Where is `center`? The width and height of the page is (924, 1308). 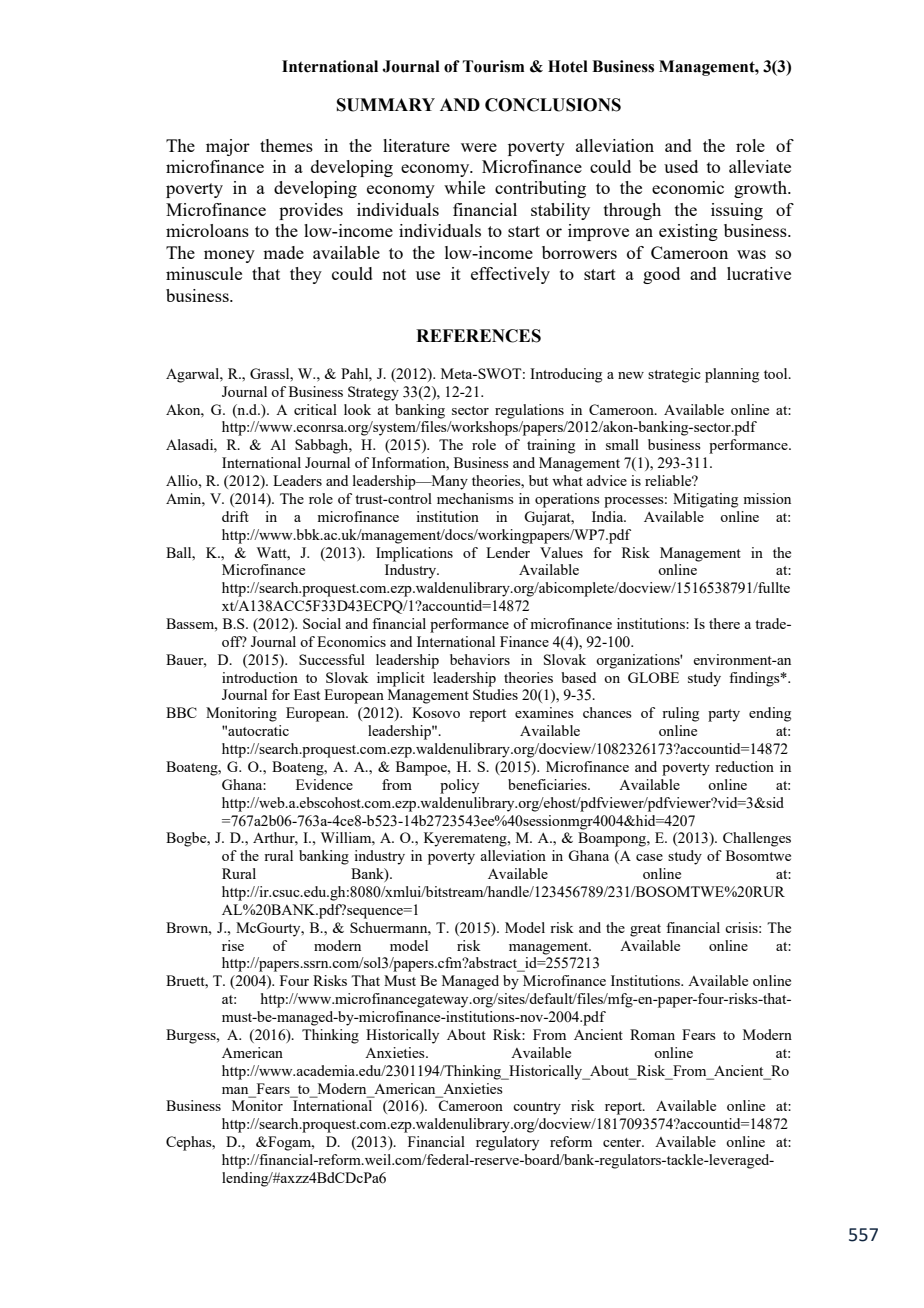
center is located at coordinates (623, 1142).
